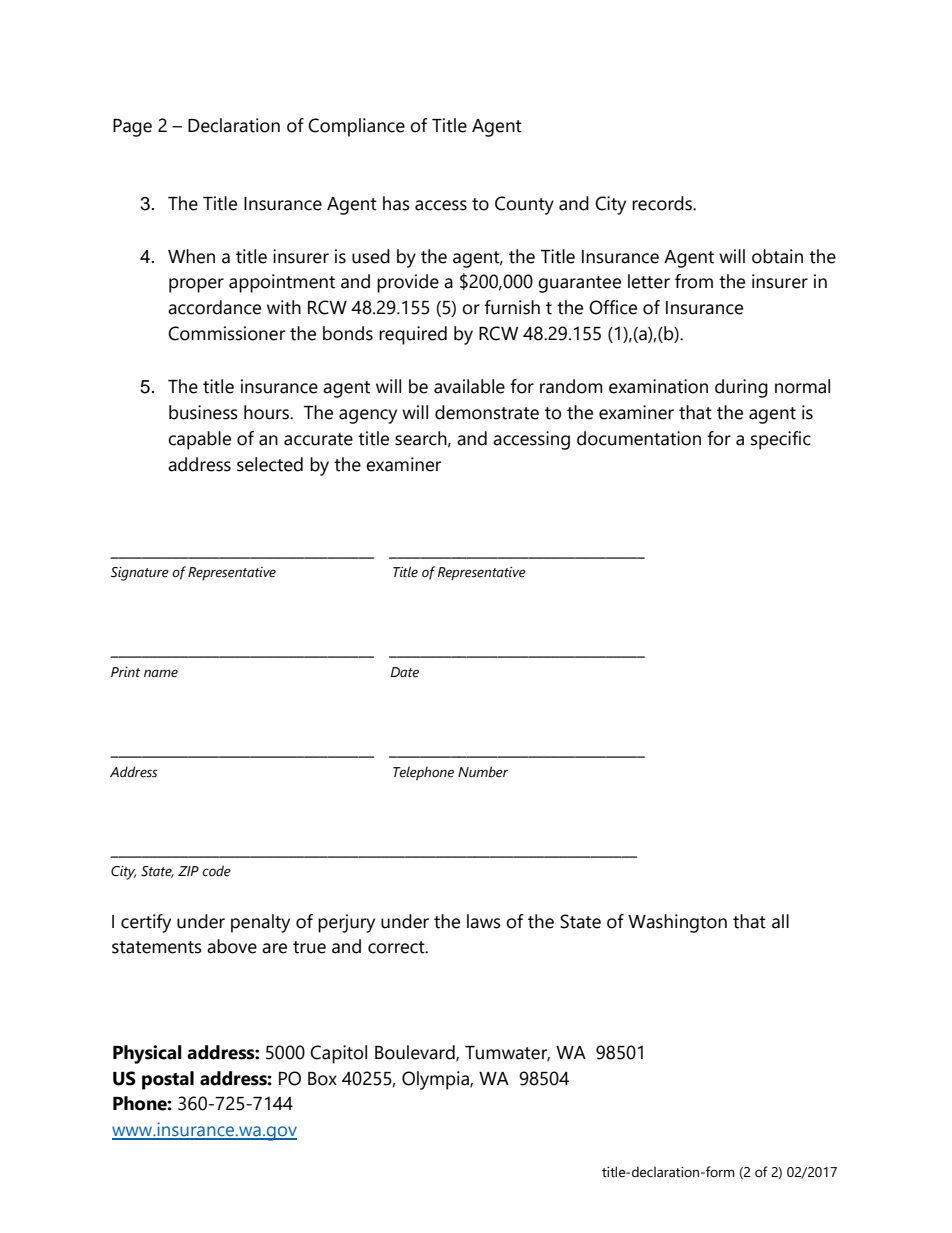 Image resolution: width=952 pixels, height=1233 pixels. What do you see at coordinates (203, 412) in the image?
I see `business` at bounding box center [203, 412].
